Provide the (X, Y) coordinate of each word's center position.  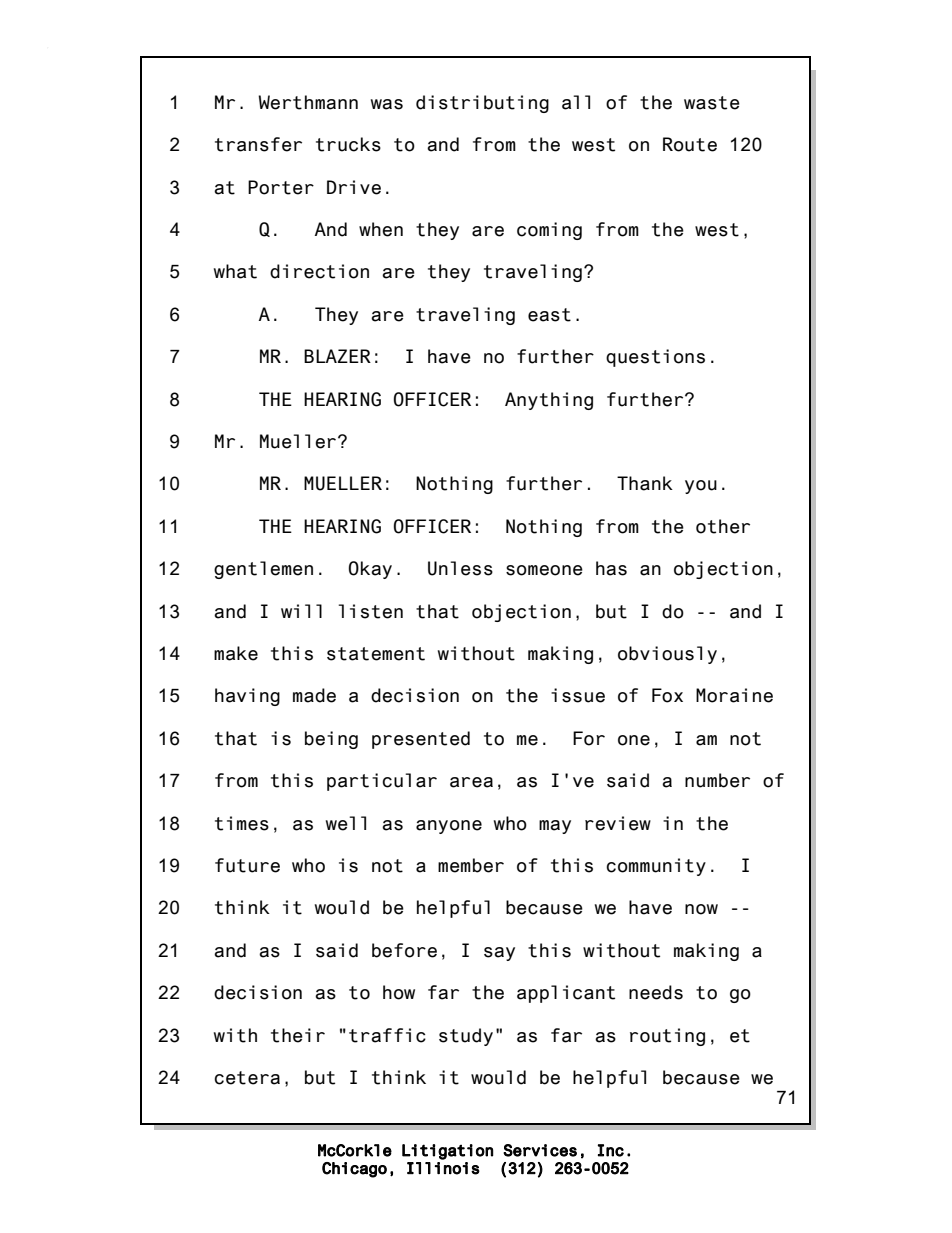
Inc (611, 1150)
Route (690, 144)
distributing (482, 104)
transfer (258, 144)
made (314, 695)
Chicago (354, 1170)
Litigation (447, 1152)
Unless (460, 568)
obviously (667, 655)
